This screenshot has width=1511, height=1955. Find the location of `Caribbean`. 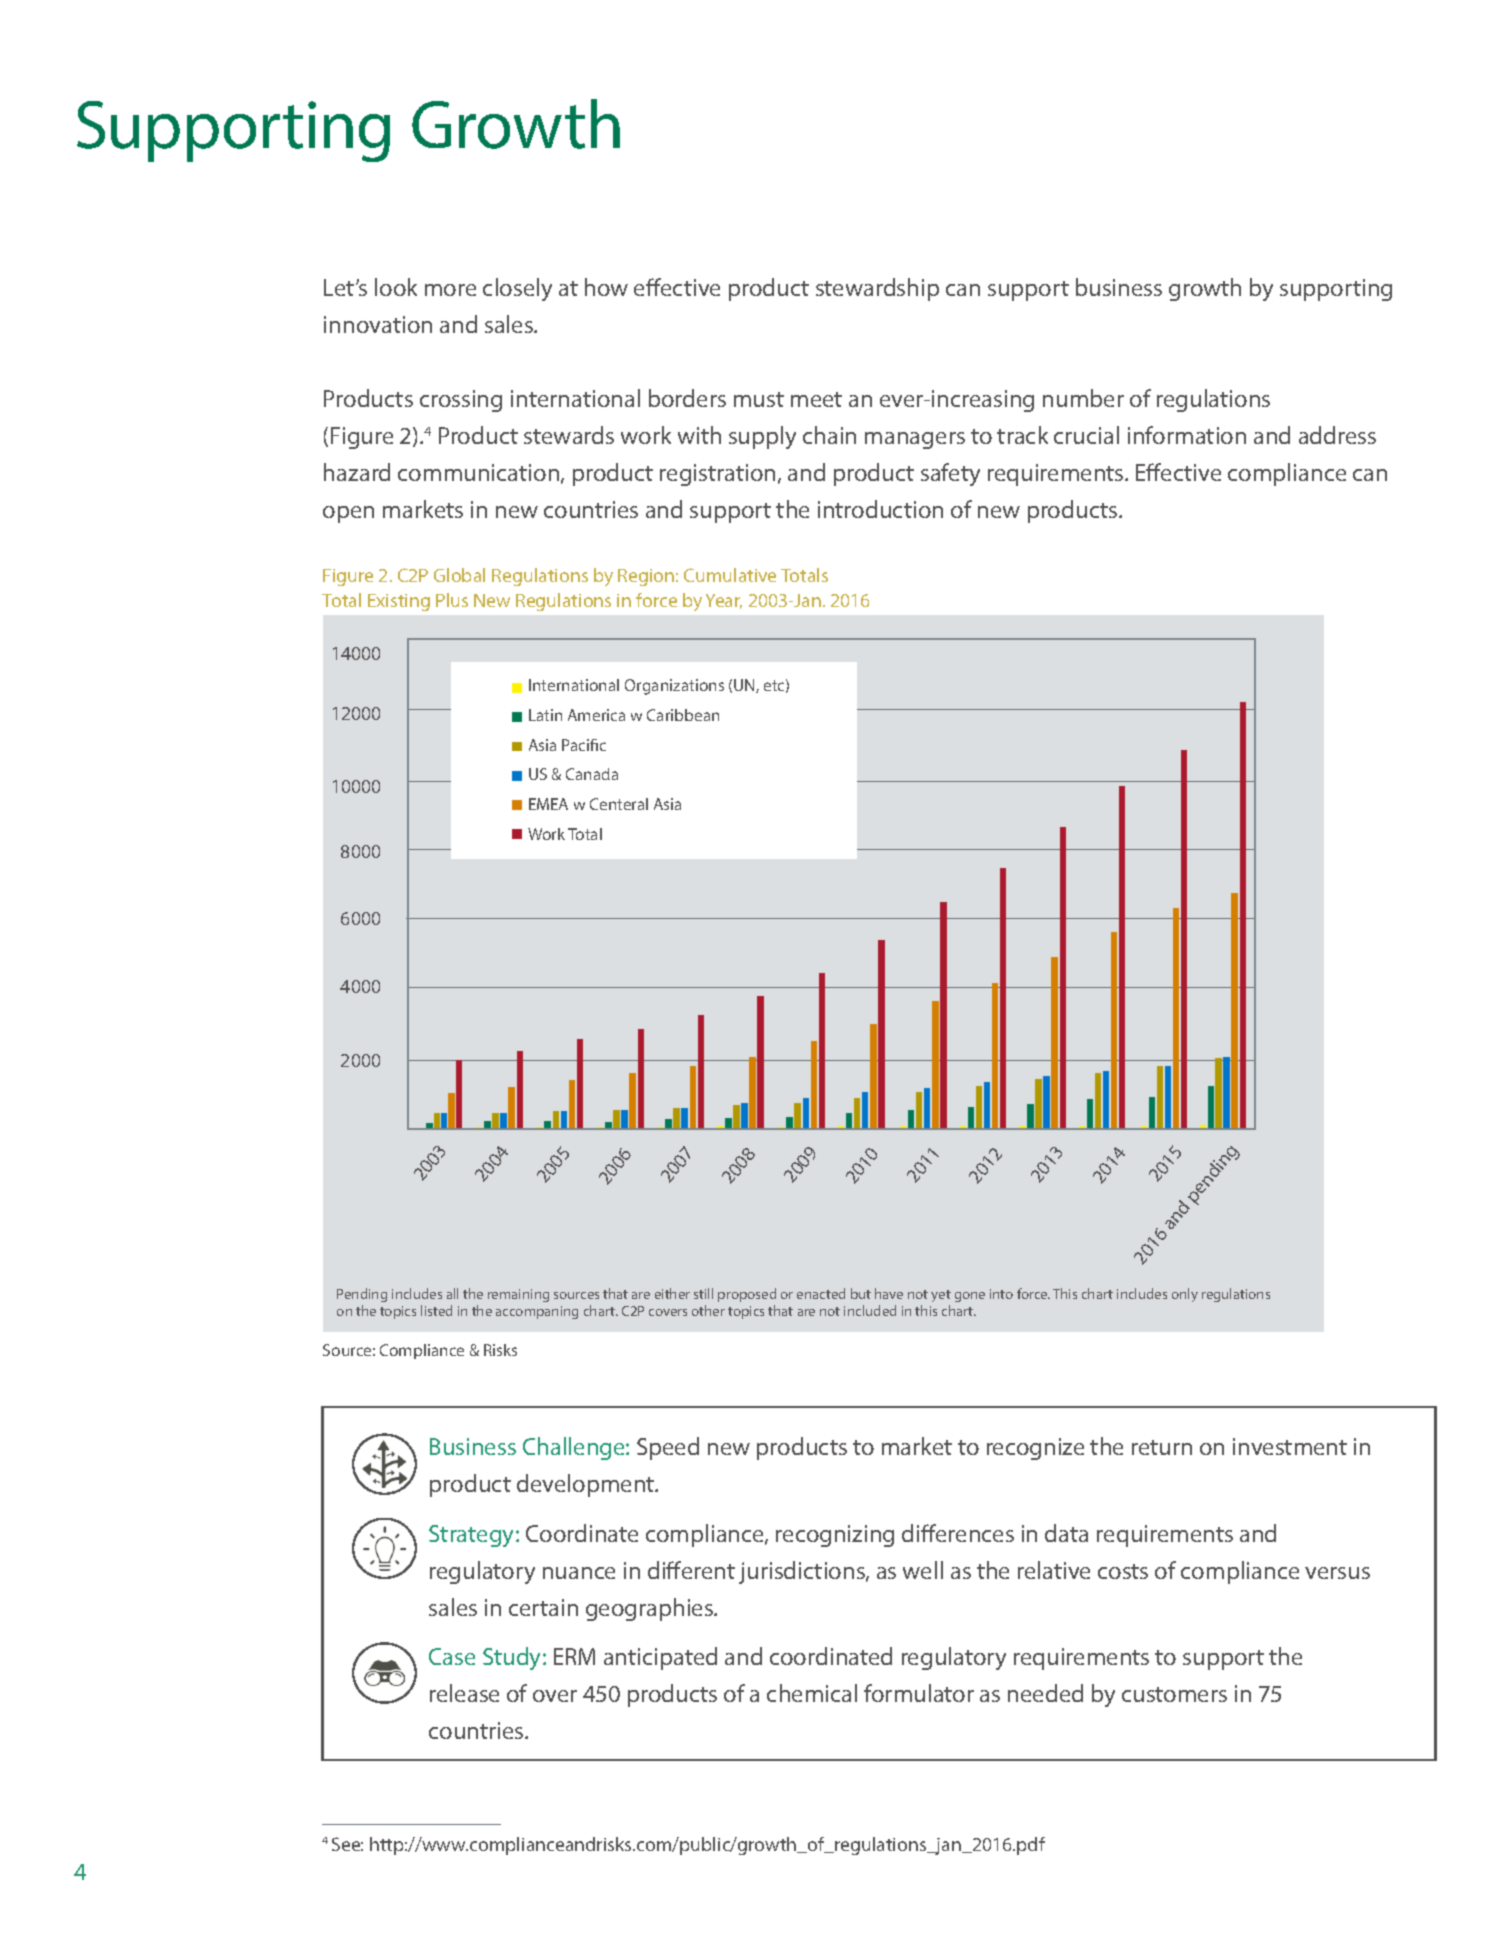

Caribbean is located at coordinates (683, 715).
